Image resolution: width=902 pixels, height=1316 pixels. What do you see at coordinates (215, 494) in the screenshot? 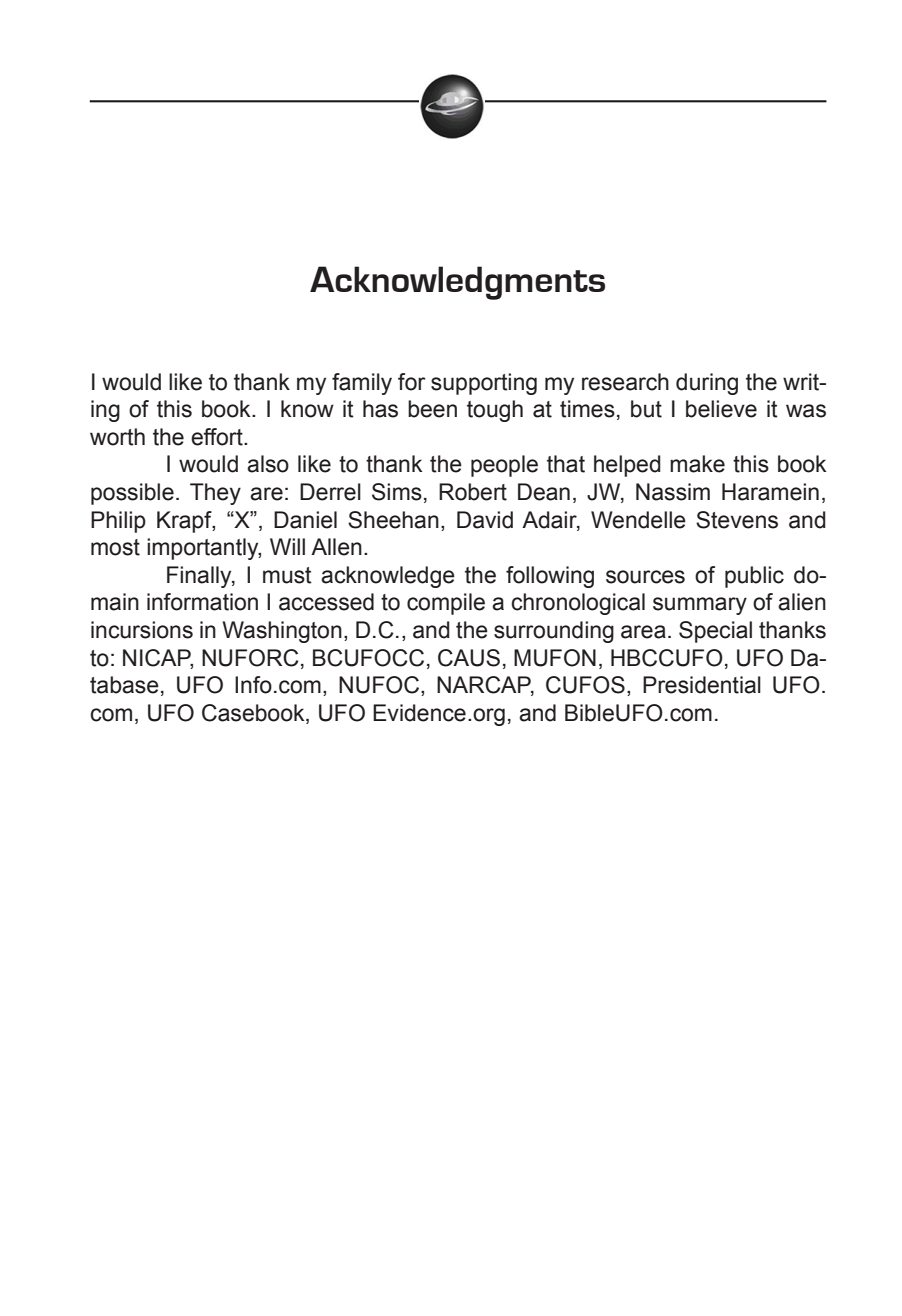
I see `They` at bounding box center [215, 494].
